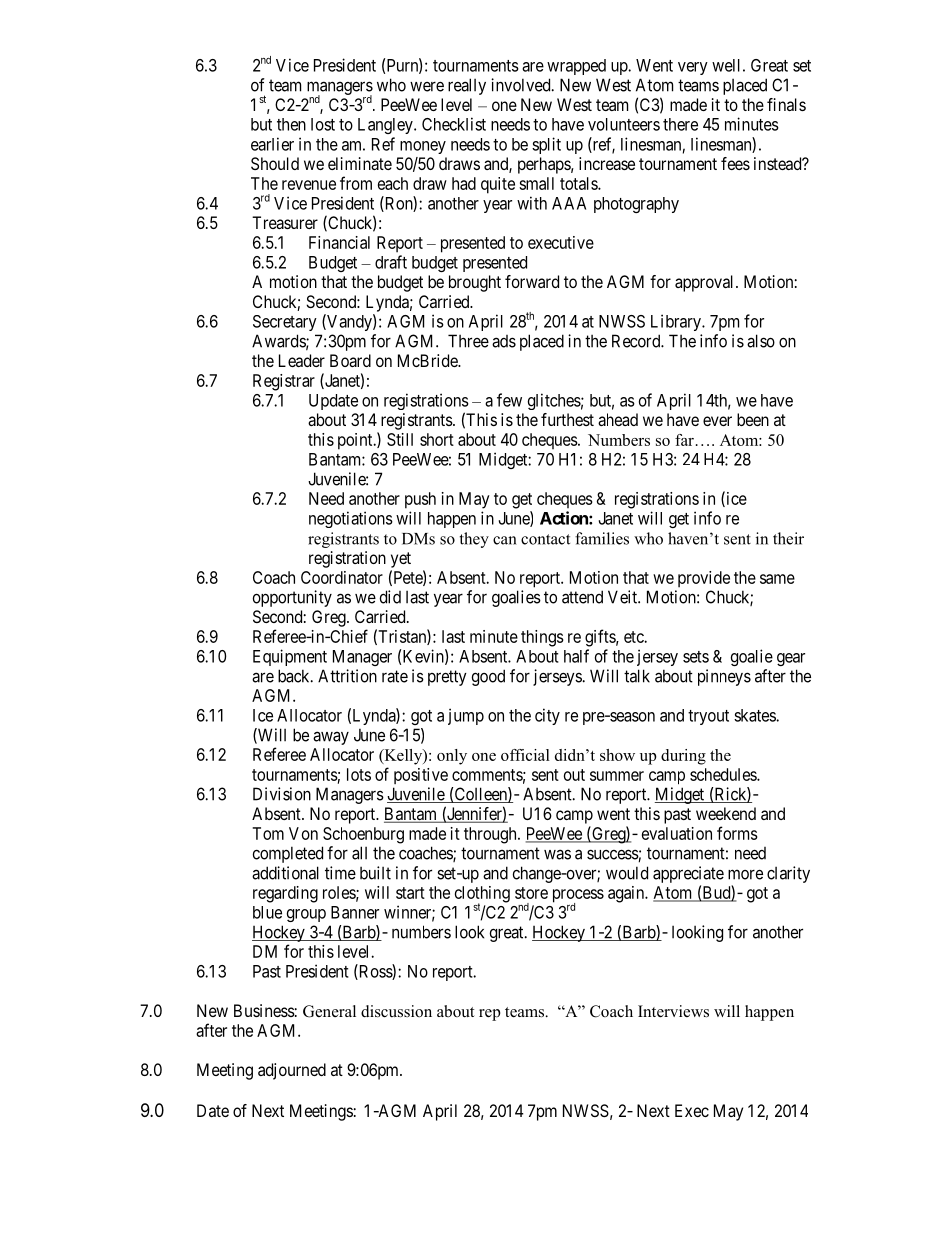 The height and width of the page is (1233, 952). What do you see at coordinates (542, 638) in the page?
I see `things` at bounding box center [542, 638].
